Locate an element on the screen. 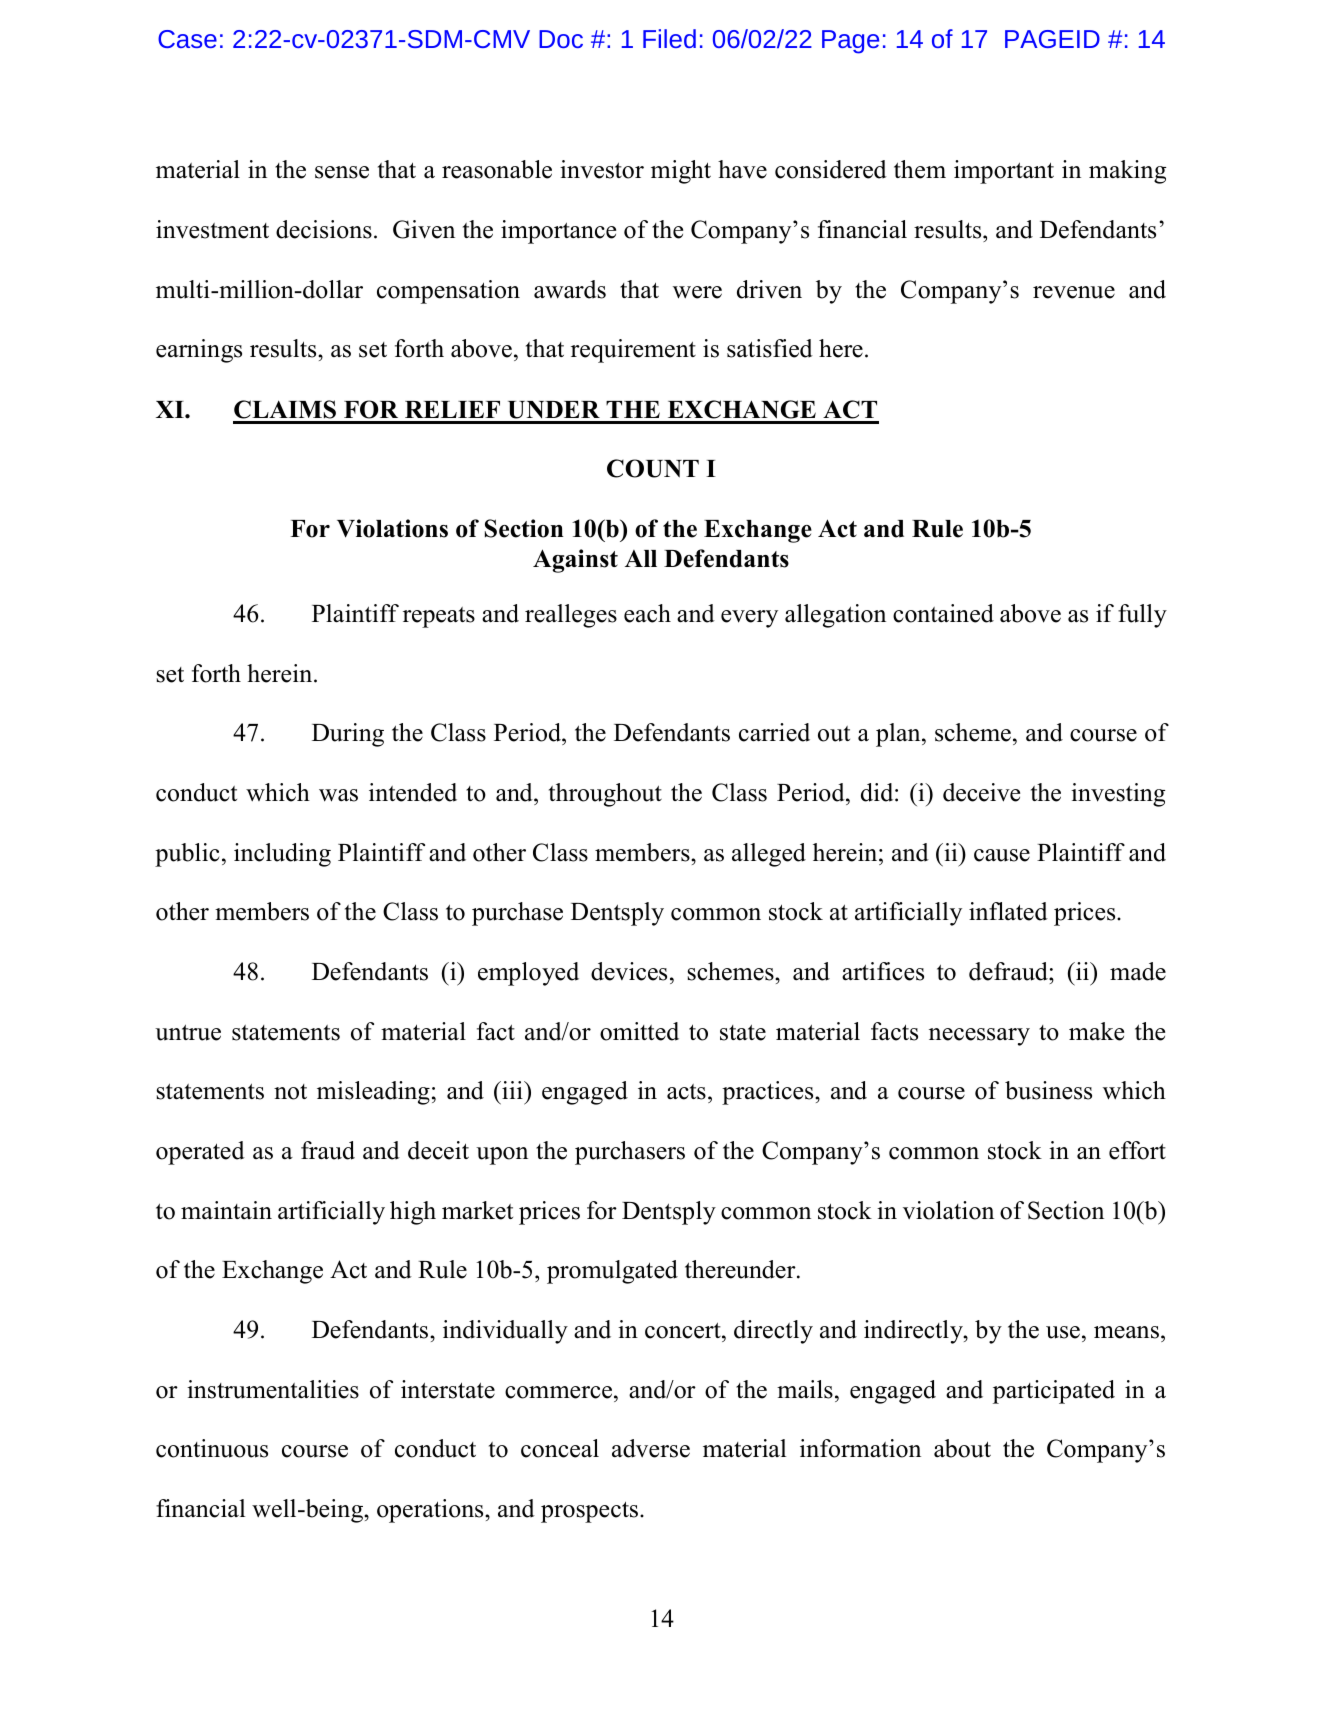  important is located at coordinates (1004, 172).
